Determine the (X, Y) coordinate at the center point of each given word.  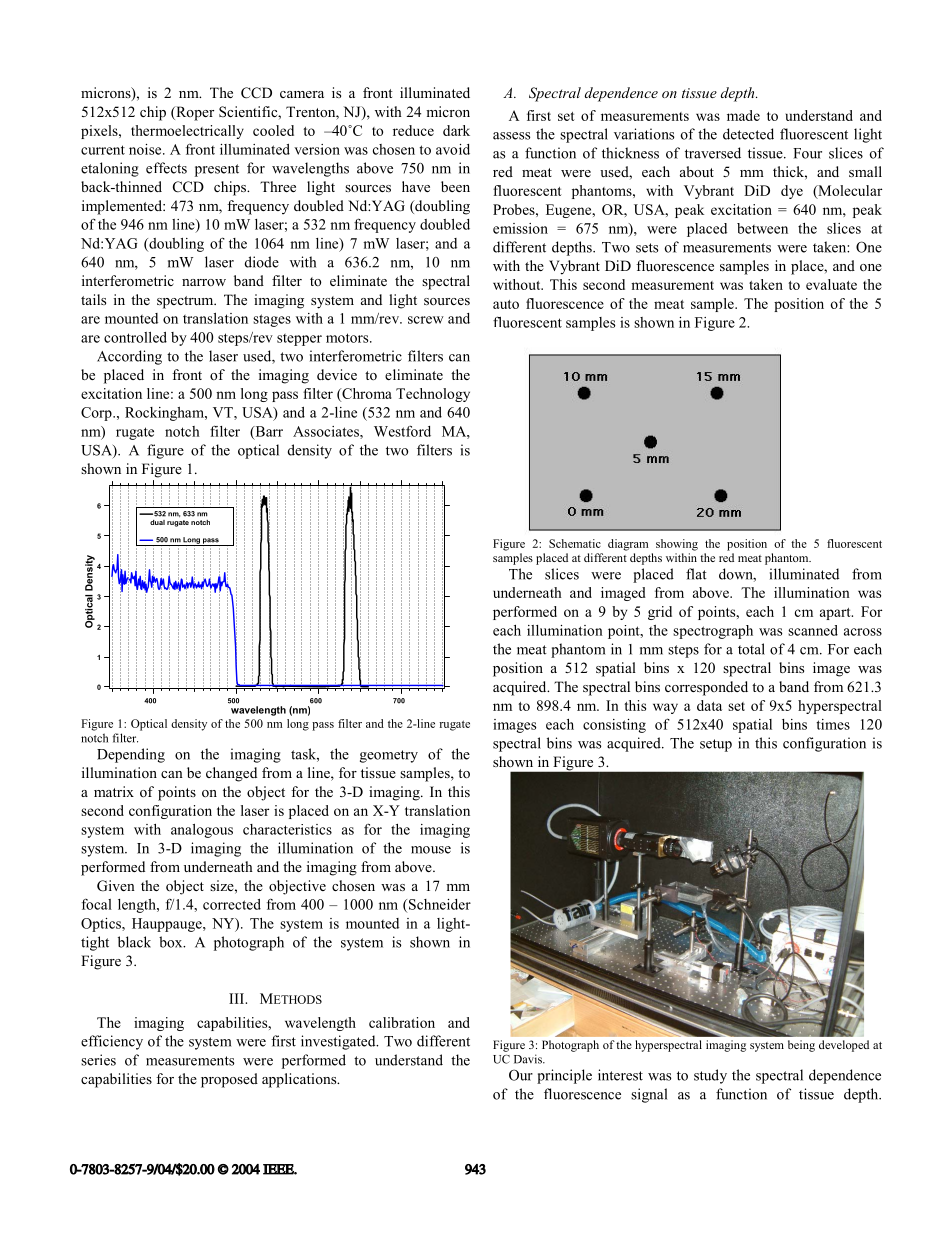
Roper (194, 113)
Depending (131, 755)
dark (456, 130)
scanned (813, 630)
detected (748, 134)
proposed (229, 1080)
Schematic (575, 543)
